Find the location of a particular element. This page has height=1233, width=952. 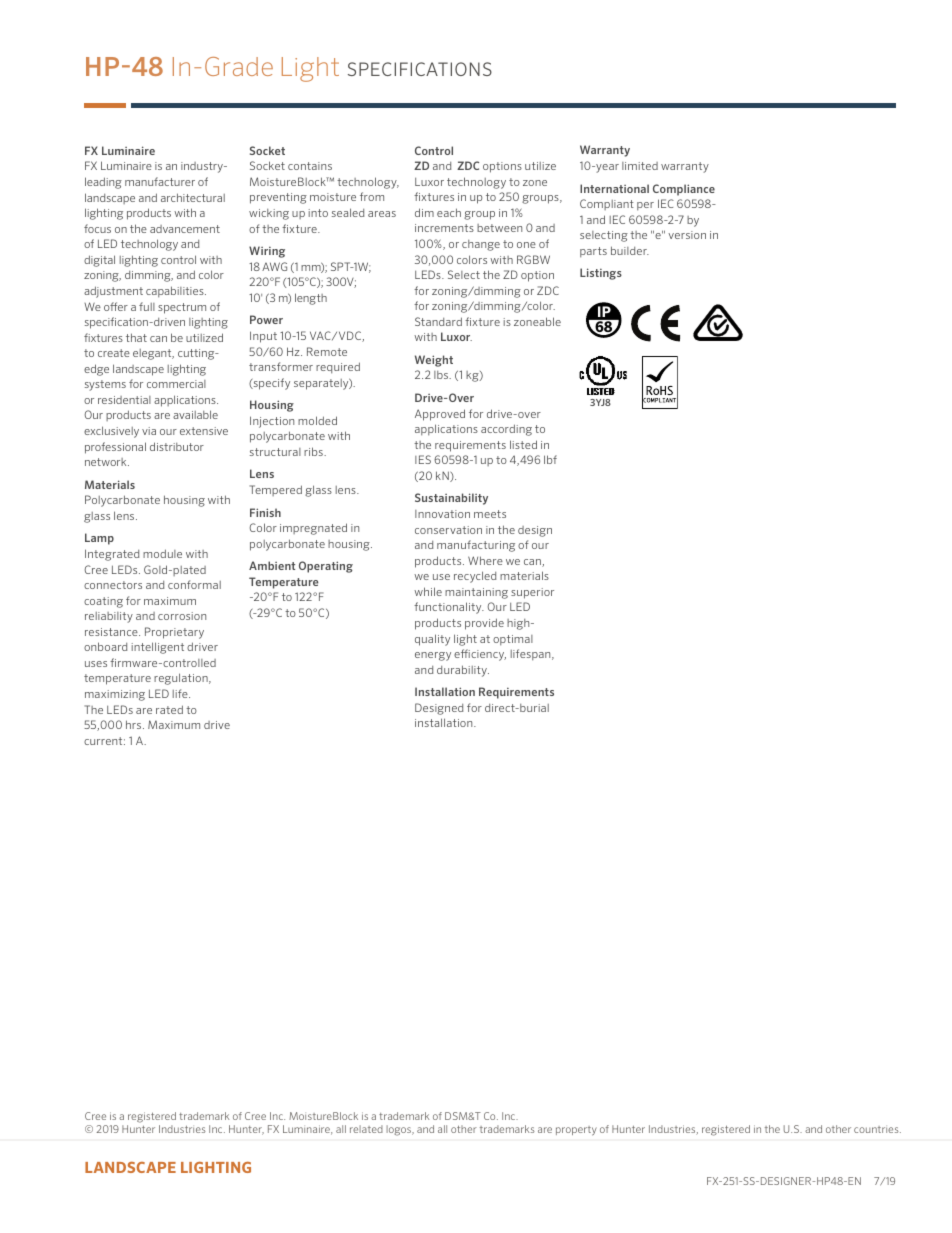

hrs is located at coordinates (135, 724).
